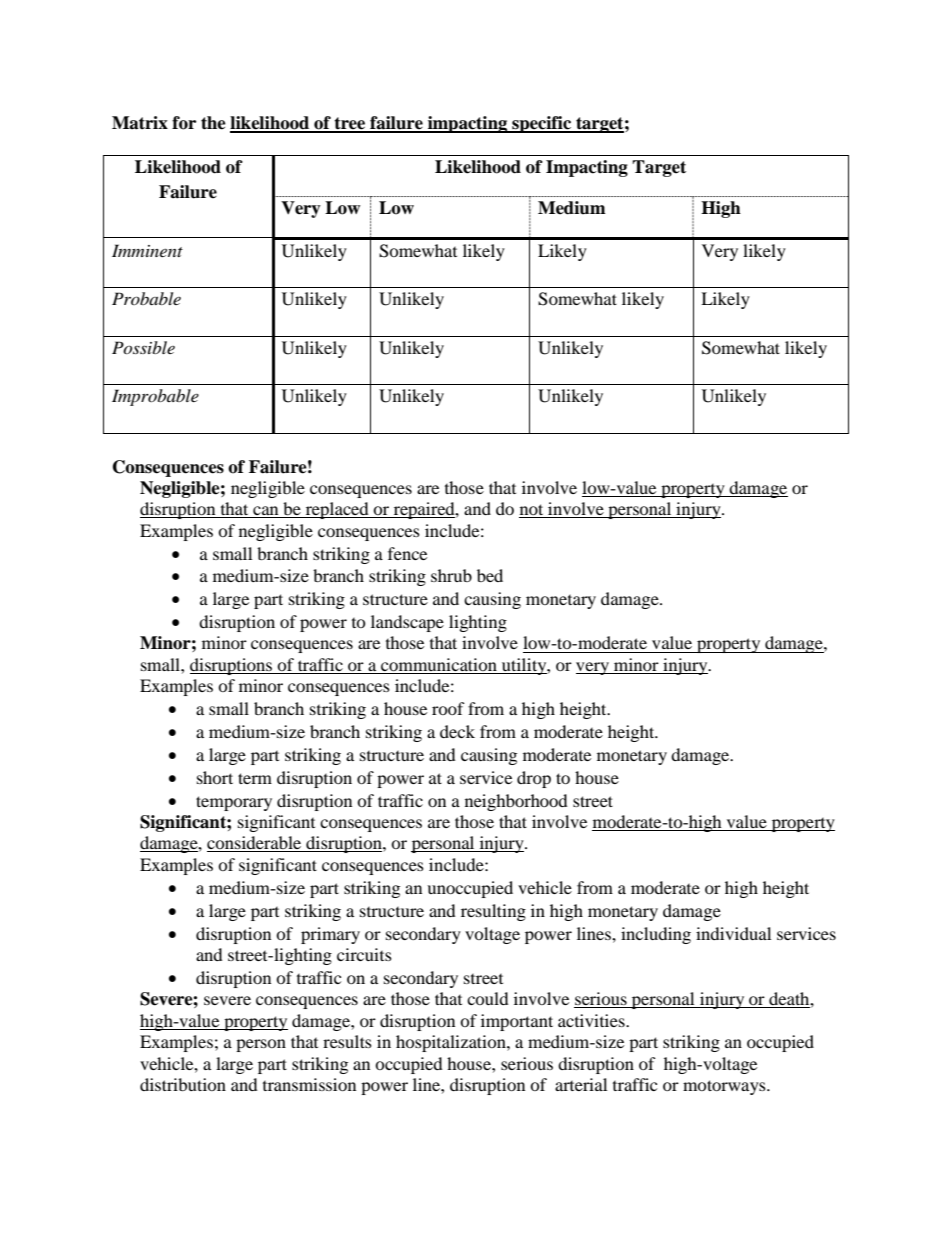 The image size is (952, 1233). What do you see at coordinates (451, 575) in the screenshot?
I see `shrub` at bounding box center [451, 575].
